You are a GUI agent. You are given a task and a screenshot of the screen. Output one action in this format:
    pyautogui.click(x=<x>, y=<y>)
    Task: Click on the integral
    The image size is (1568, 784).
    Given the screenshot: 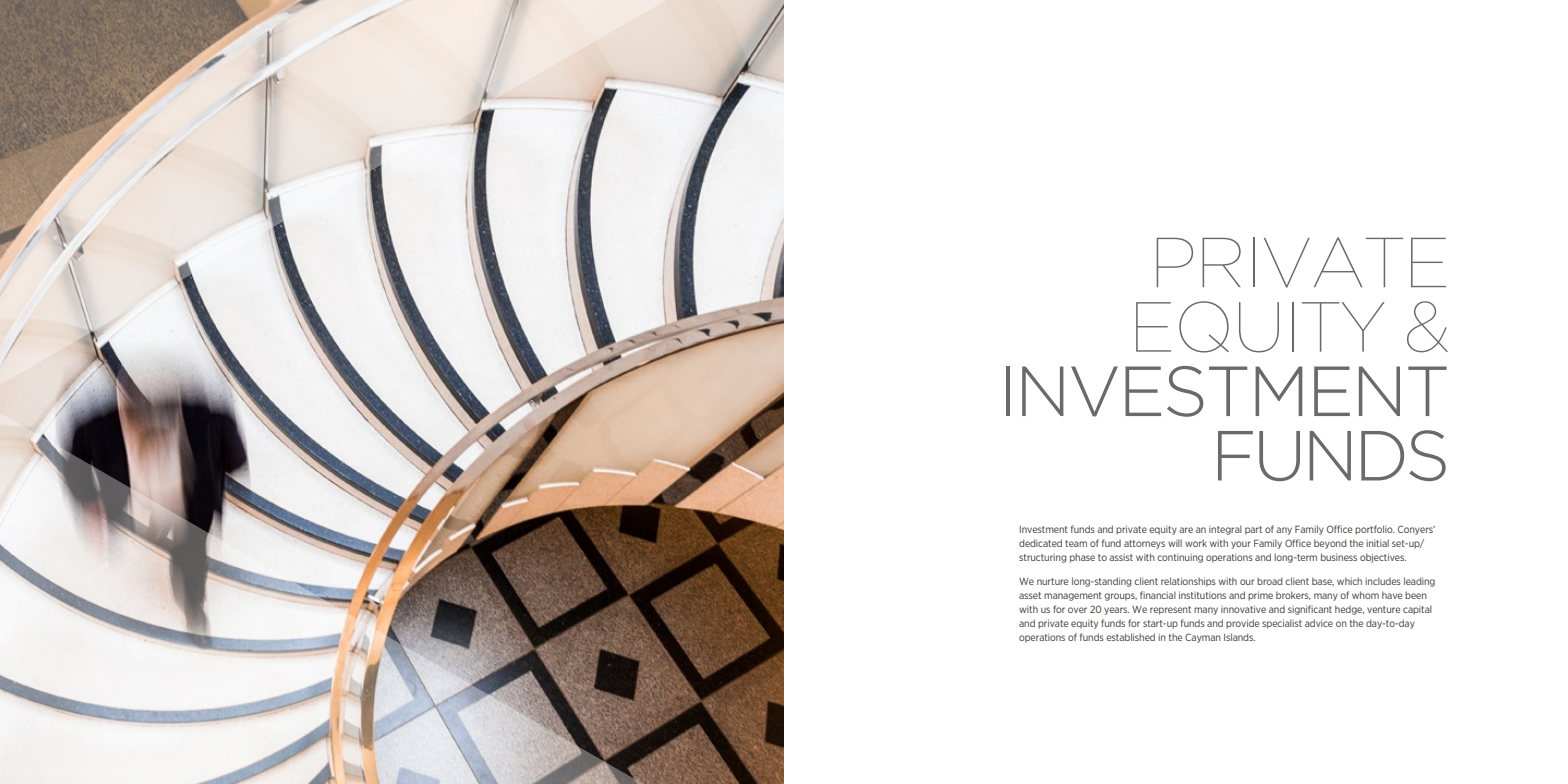 What is the action you would take?
    pyautogui.click(x=1225, y=530)
